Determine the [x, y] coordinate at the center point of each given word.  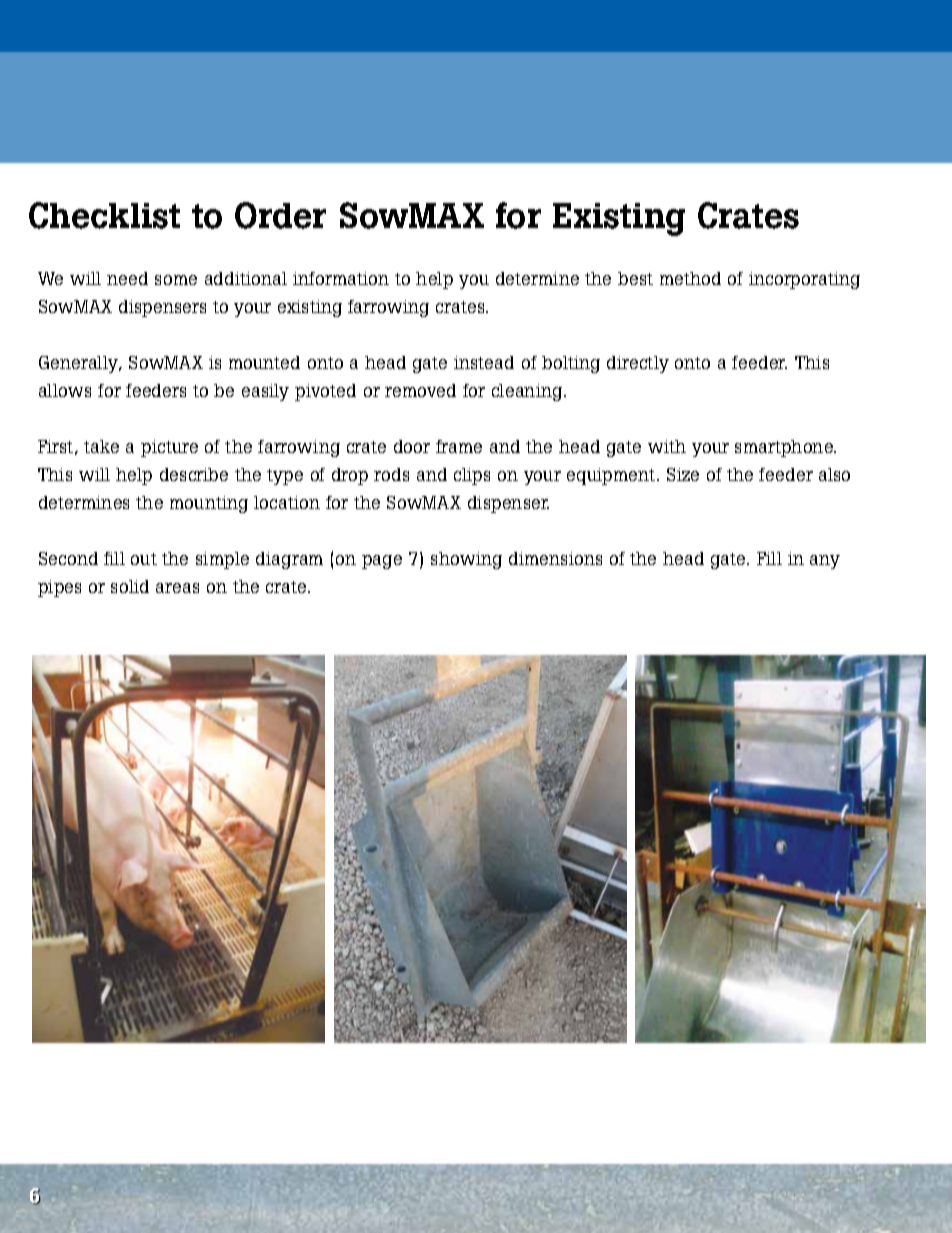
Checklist [104, 215]
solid [130, 586]
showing [466, 560]
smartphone [785, 448]
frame [459, 446]
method [690, 278]
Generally [80, 364]
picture [169, 448]
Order [280, 215]
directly [638, 364]
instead [484, 362]
